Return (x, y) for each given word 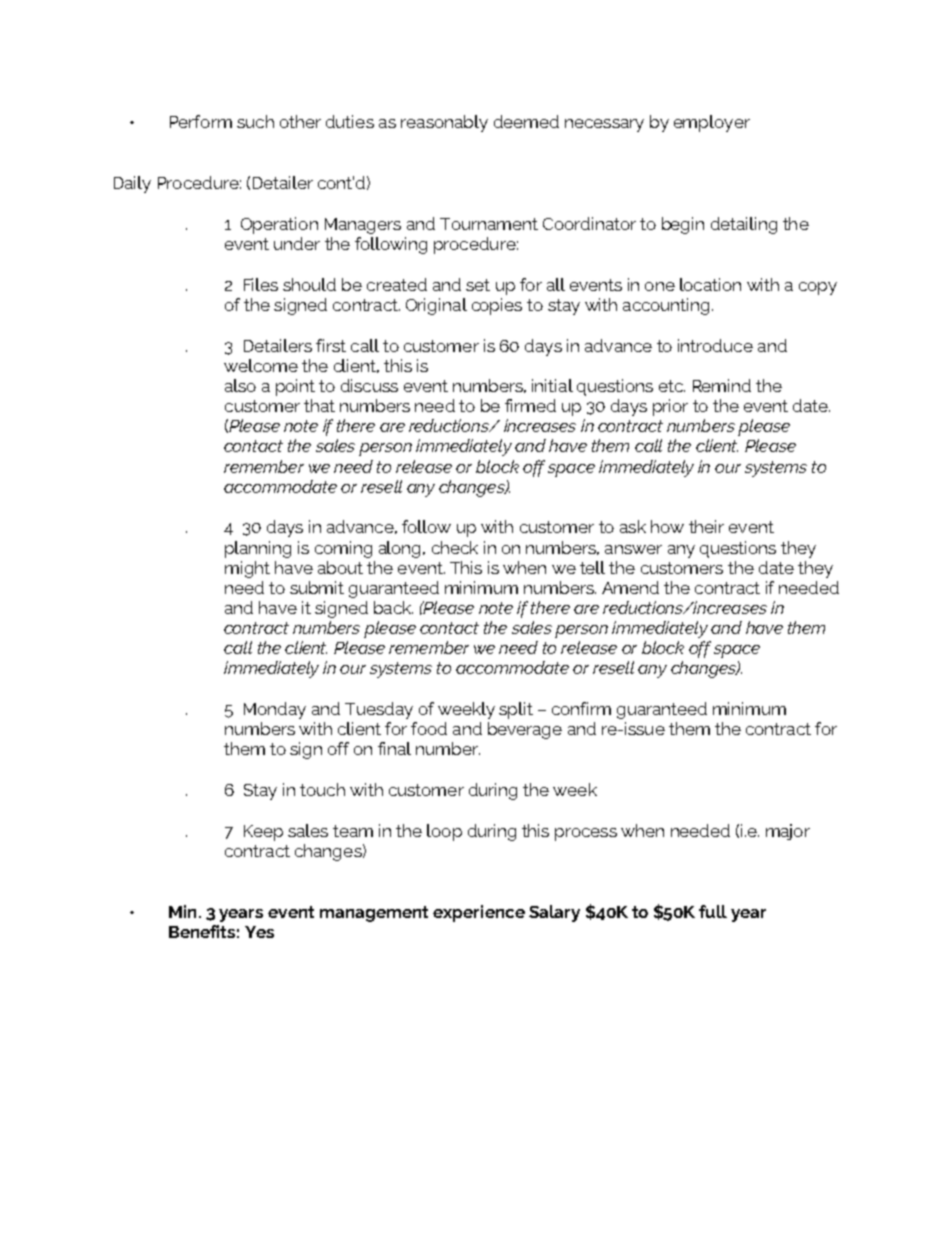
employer (712, 123)
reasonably (444, 123)
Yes (259, 932)
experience (479, 913)
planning (258, 549)
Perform (201, 121)
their (706, 526)
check (455, 547)
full (713, 911)
